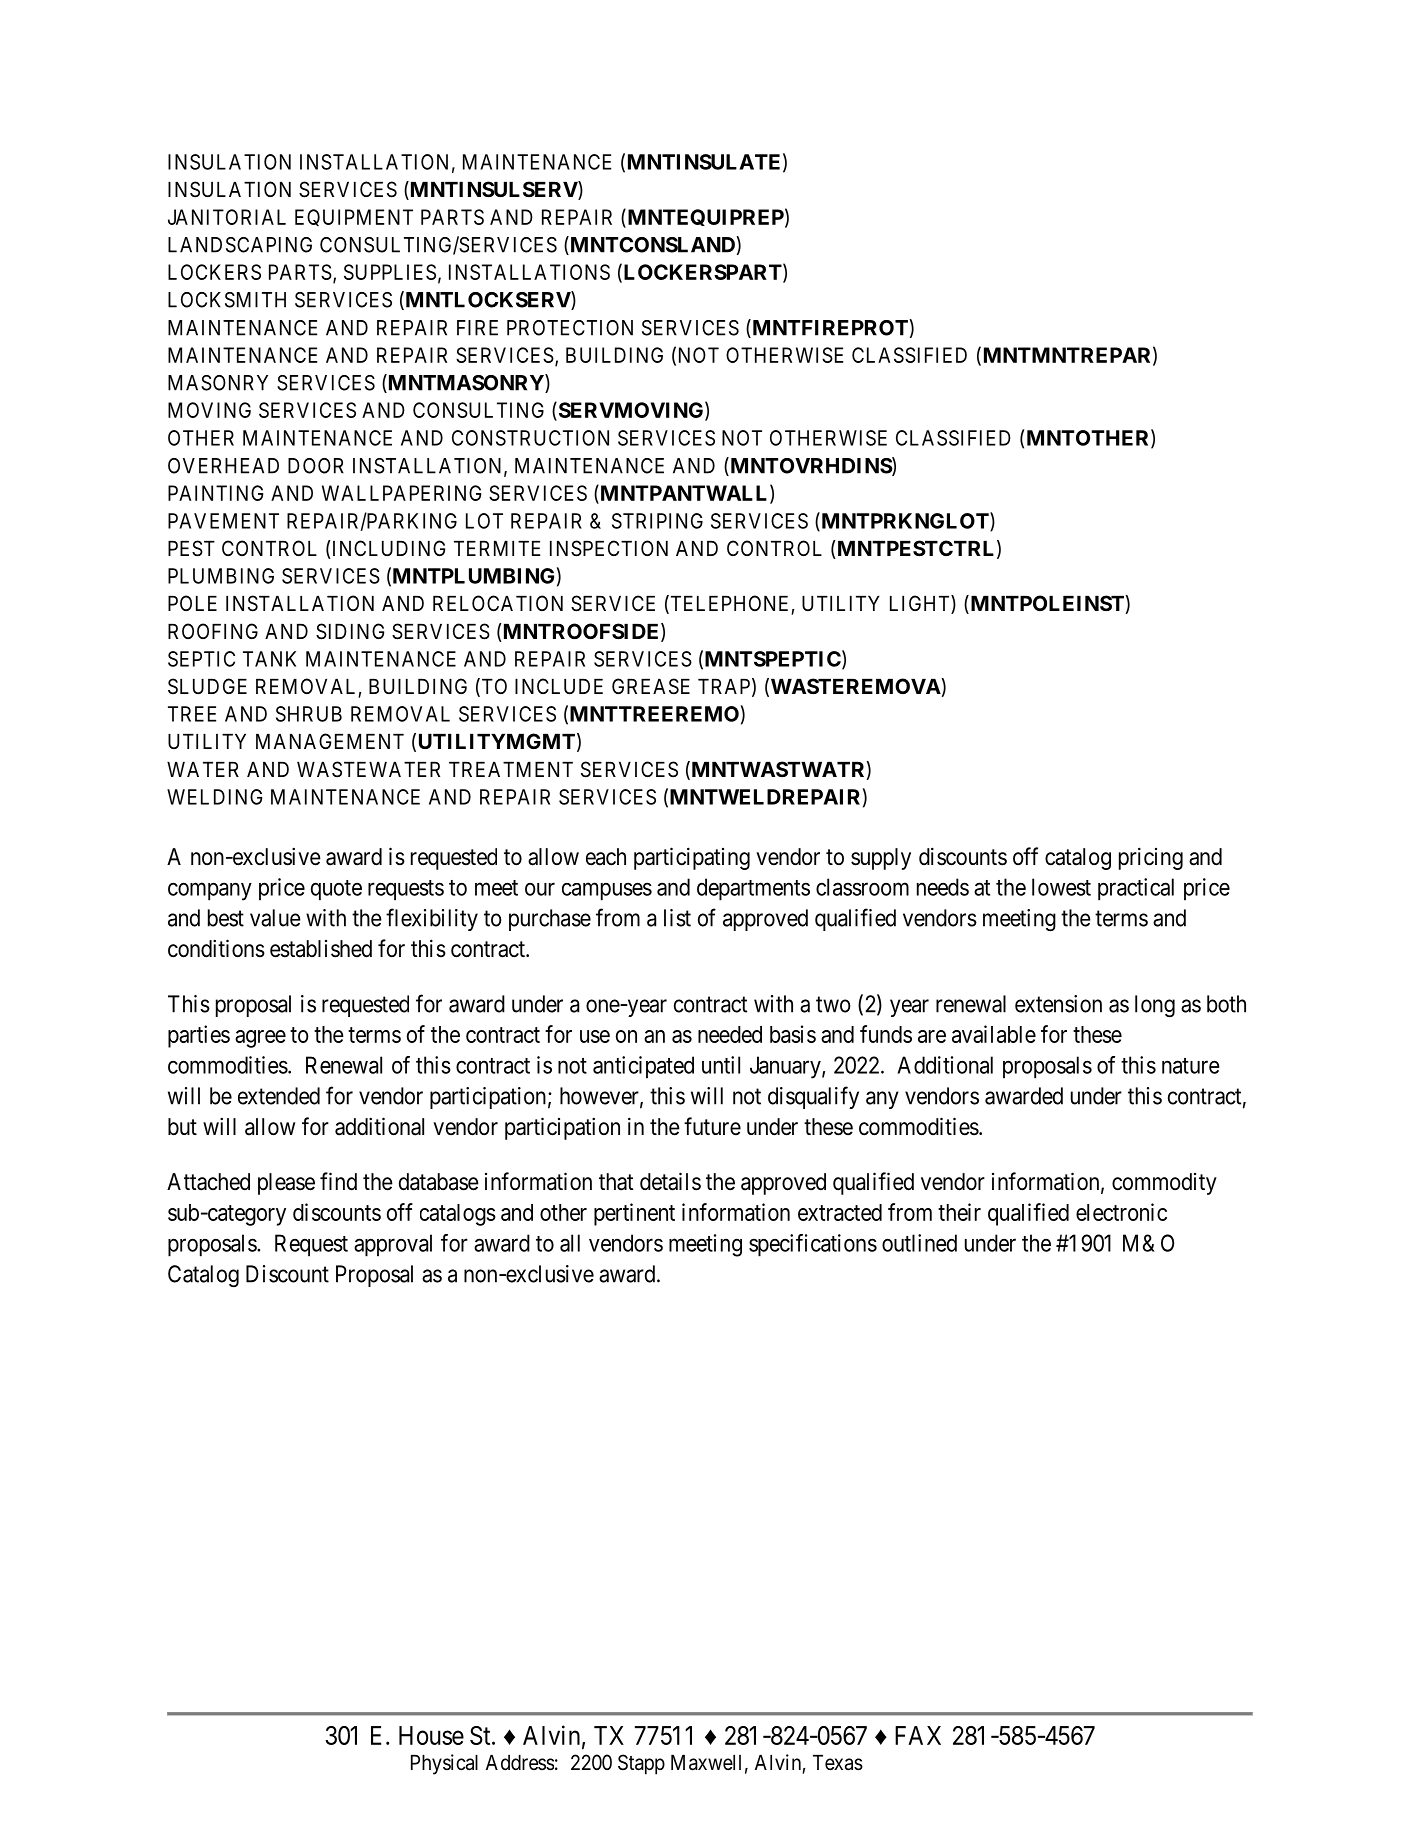 Image resolution: width=1420 pixels, height=1837 pixels. I want to click on approval, so click(393, 1245).
